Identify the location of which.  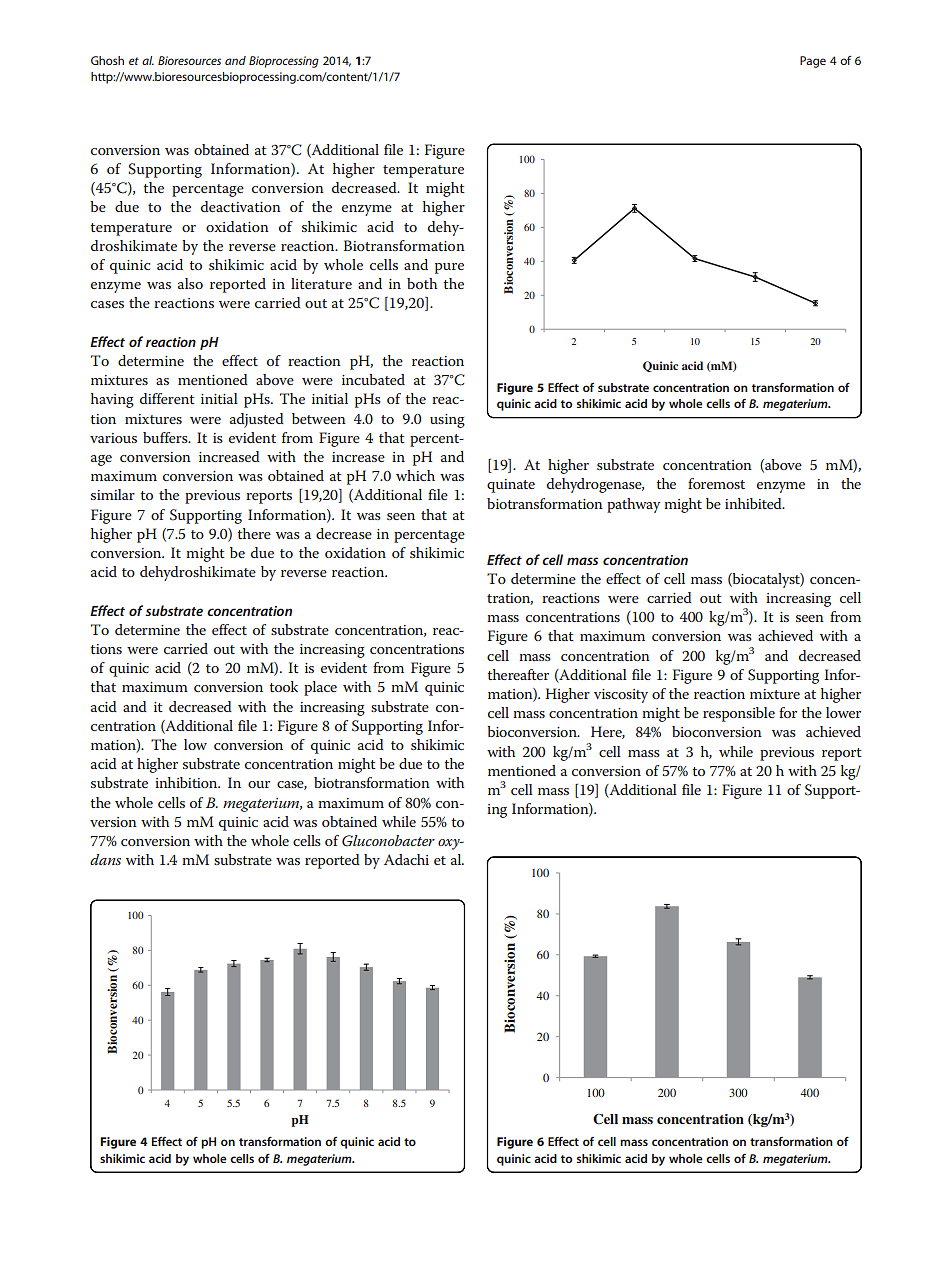
(415, 475).
